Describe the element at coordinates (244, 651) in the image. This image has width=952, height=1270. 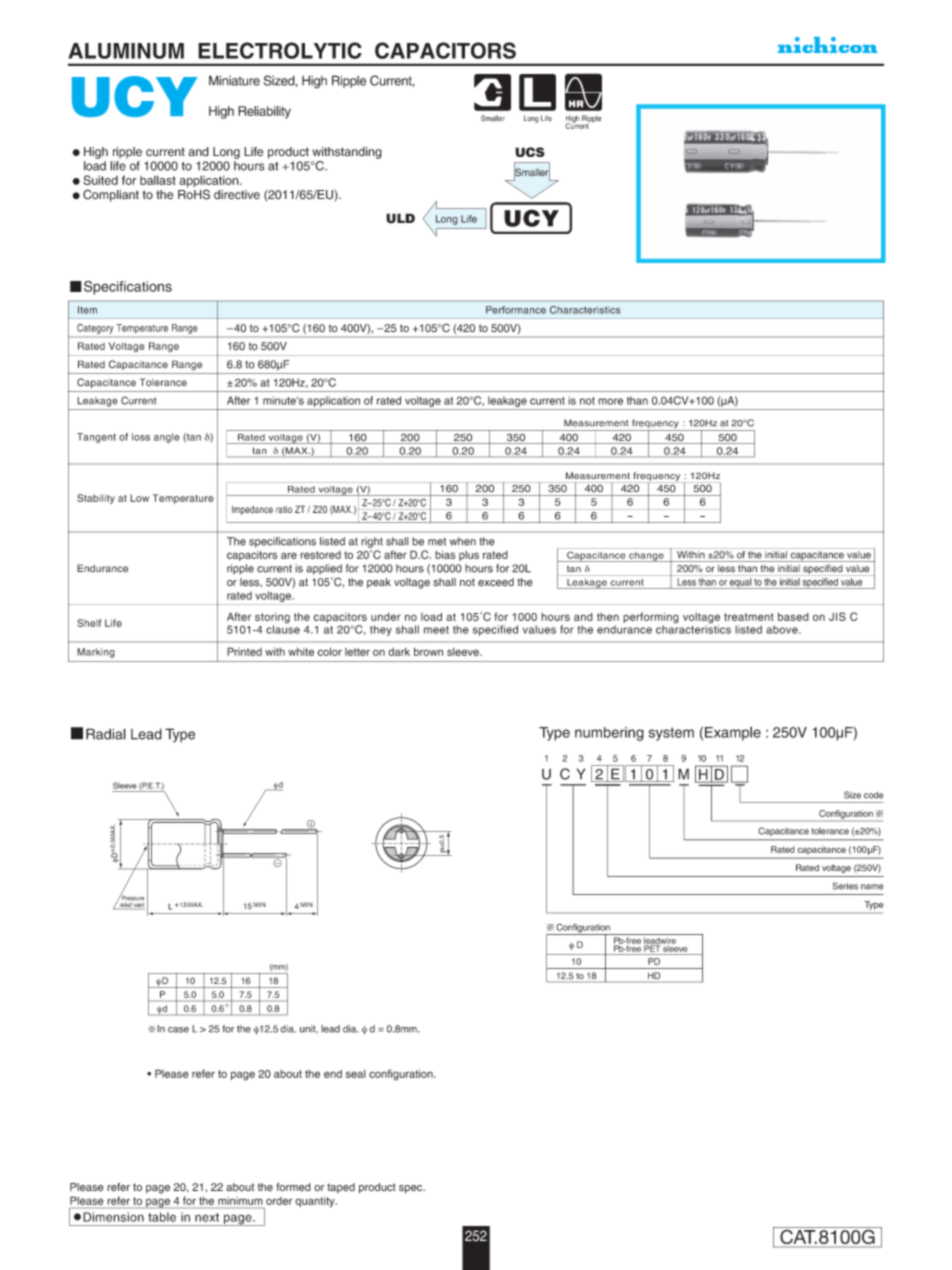
I see `Printed` at that location.
